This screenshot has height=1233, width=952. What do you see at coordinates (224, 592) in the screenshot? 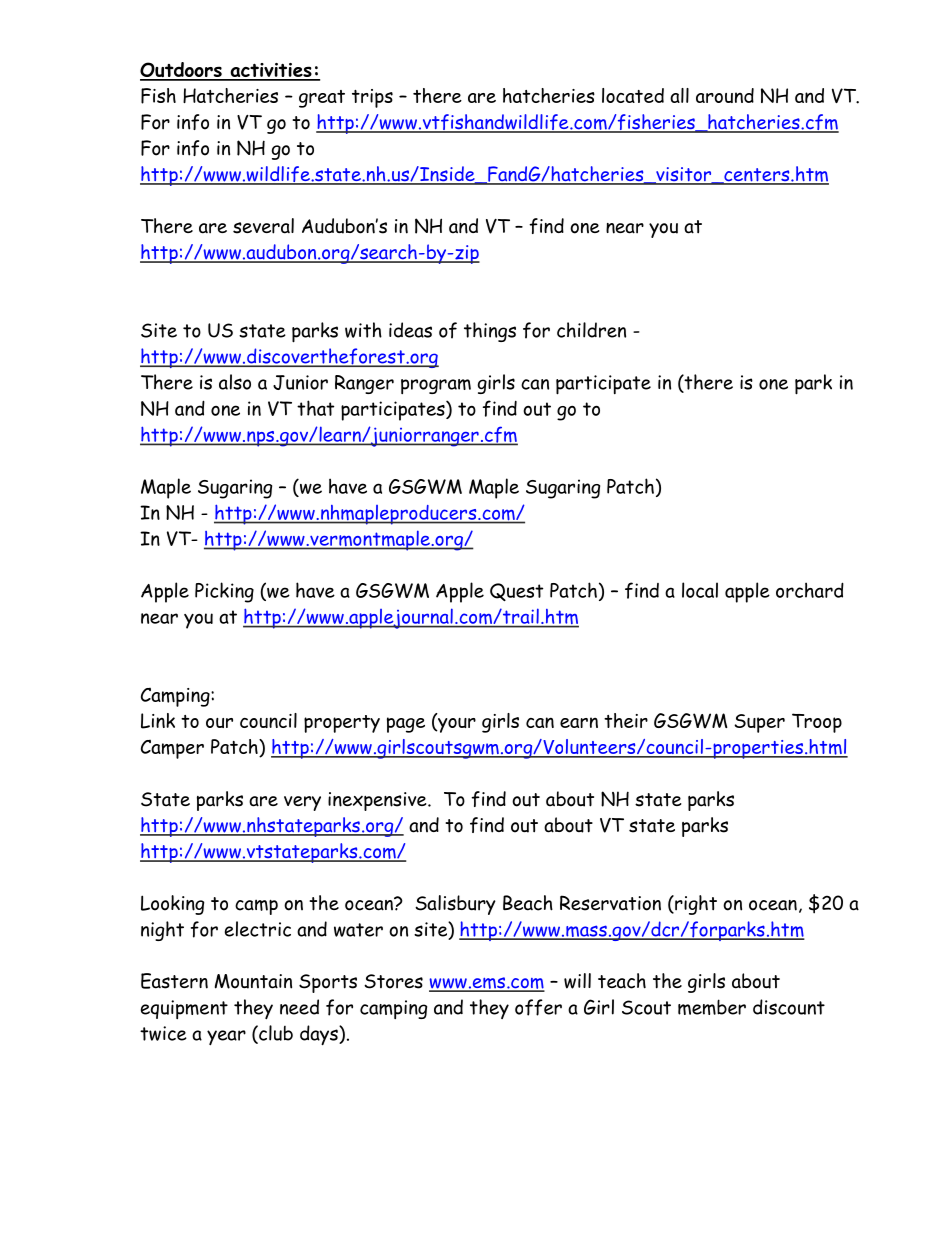
I see `Picking` at bounding box center [224, 592].
